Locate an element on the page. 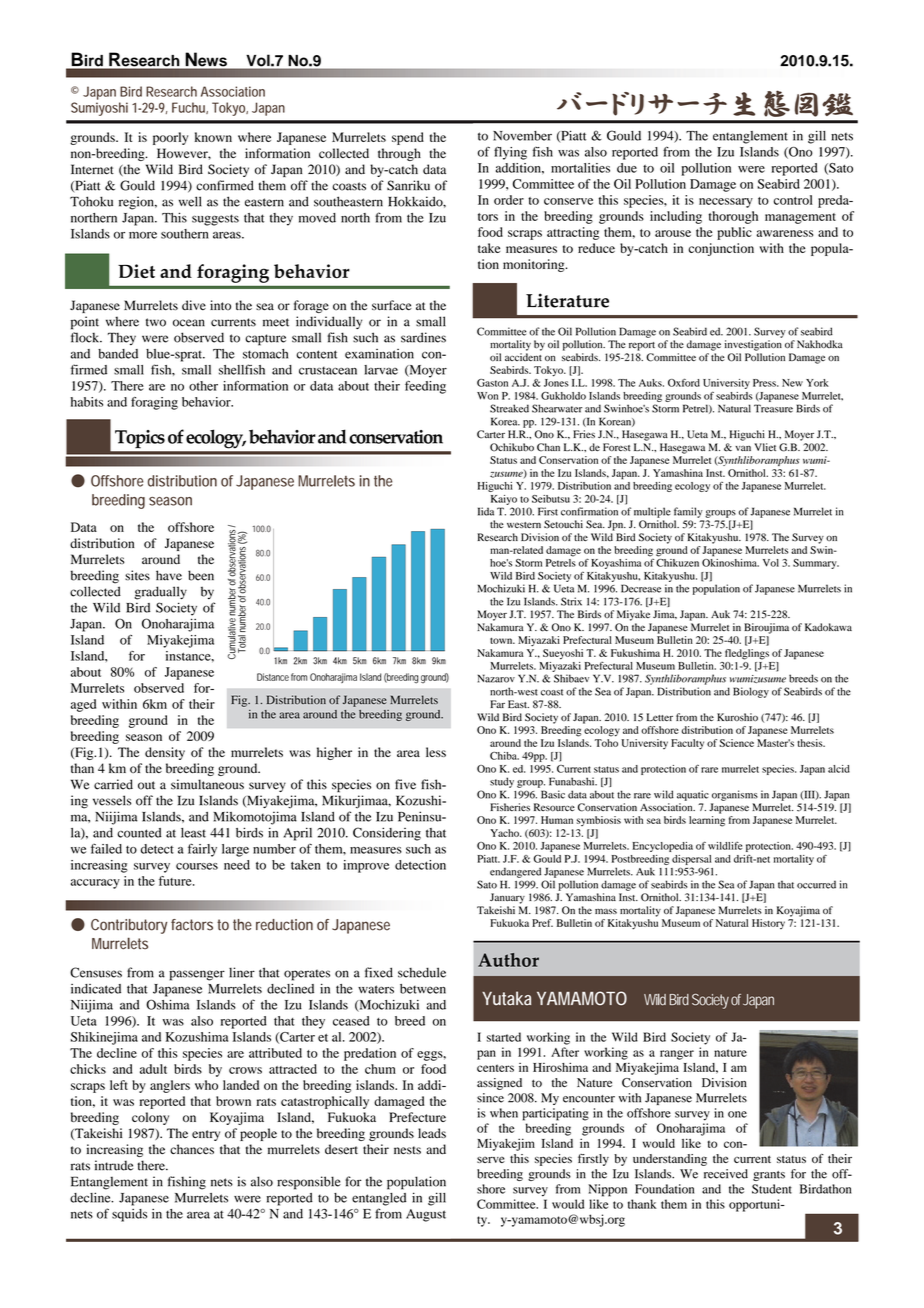 The height and width of the document is (1308, 924). through is located at coordinates (399, 154).
